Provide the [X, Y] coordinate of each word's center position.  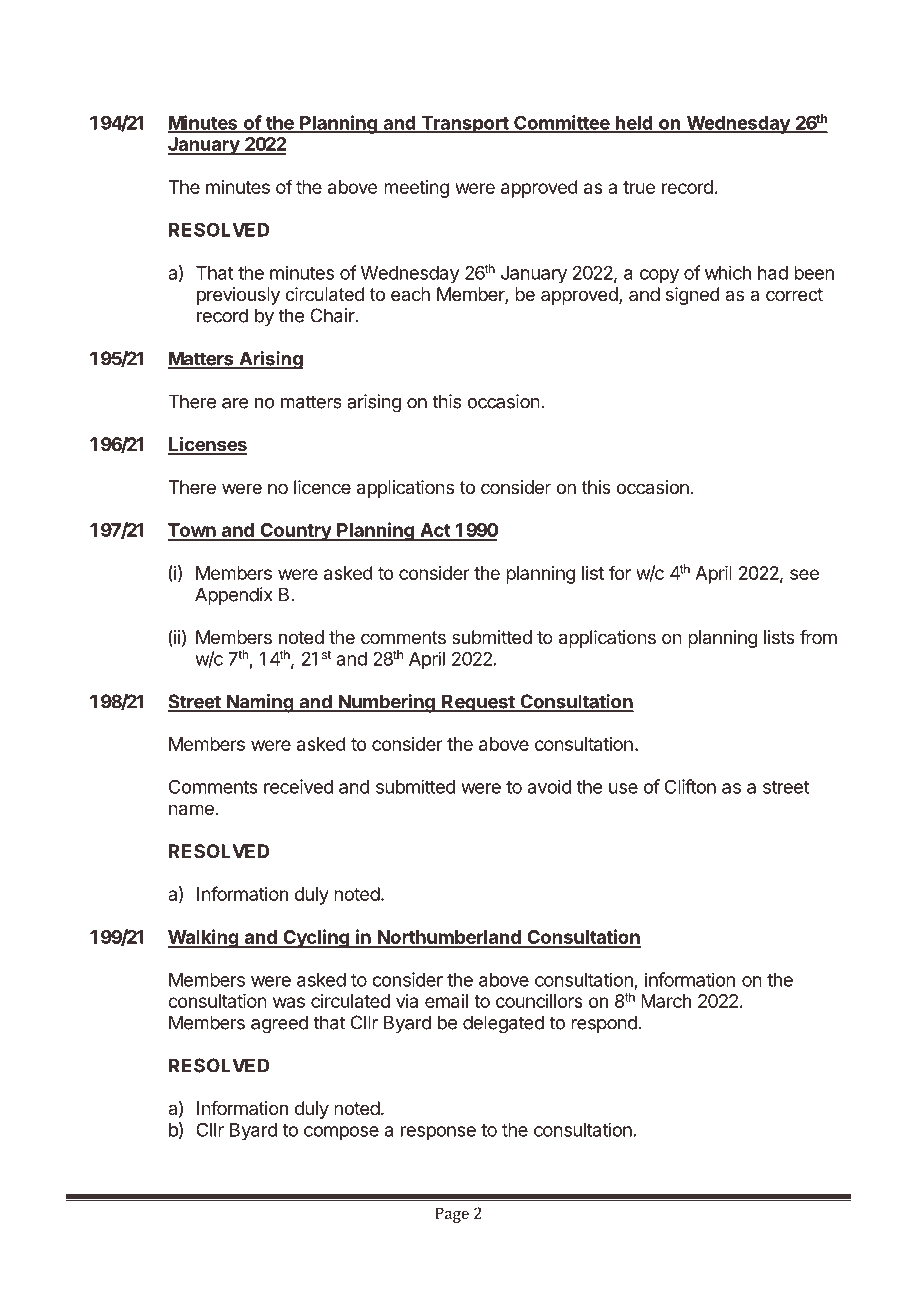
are [235, 403]
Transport [464, 125]
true [639, 187]
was [289, 1002]
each [410, 294]
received [298, 786]
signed [693, 296]
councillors [539, 1001]
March [666, 1001]
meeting [416, 189]
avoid [550, 786]
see [804, 574]
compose [341, 1133]
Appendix [234, 596]
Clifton [690, 786]
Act [435, 531]
